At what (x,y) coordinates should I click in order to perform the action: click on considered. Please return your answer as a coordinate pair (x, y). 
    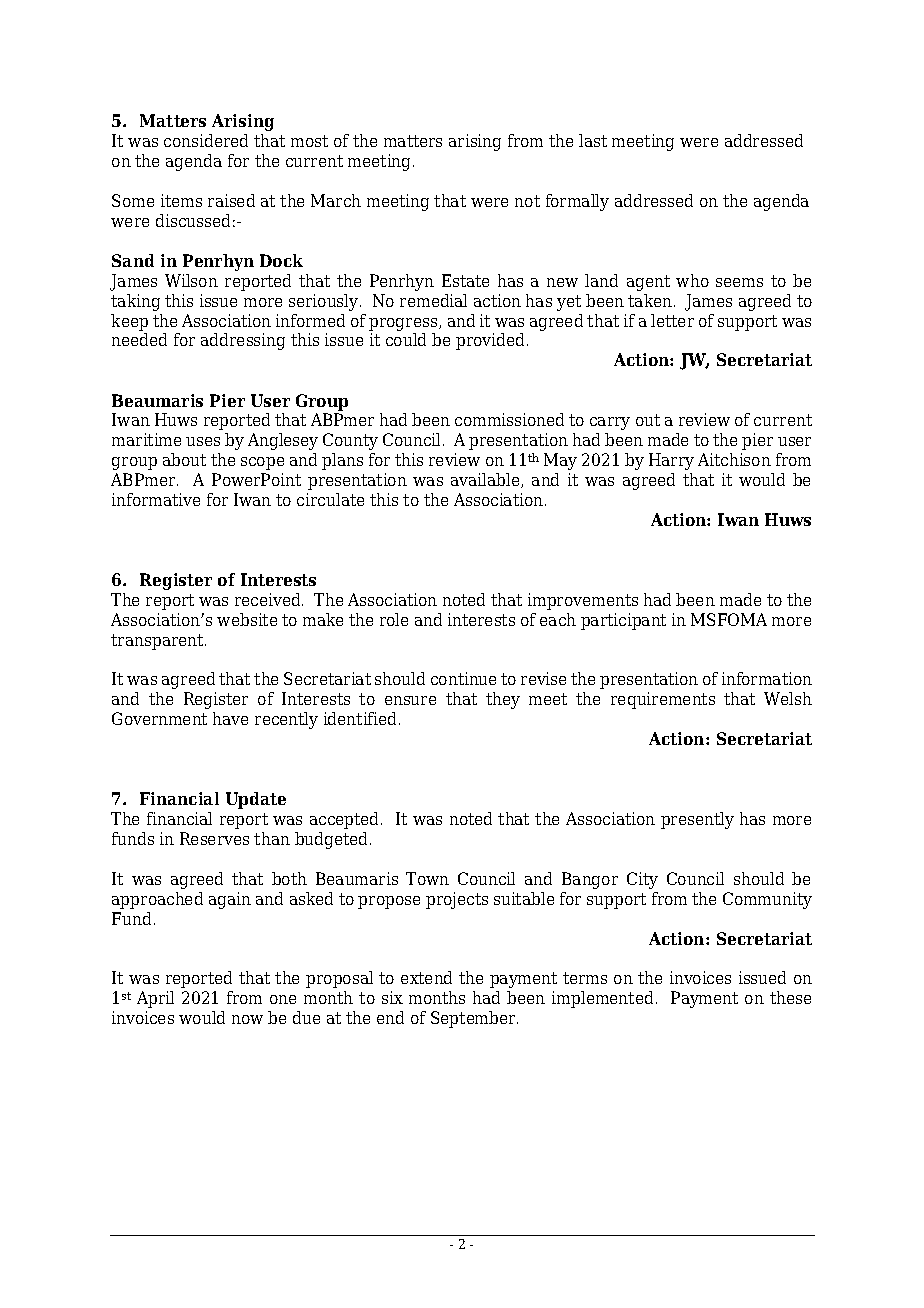
    Looking at the image, I should click on (206, 140).
